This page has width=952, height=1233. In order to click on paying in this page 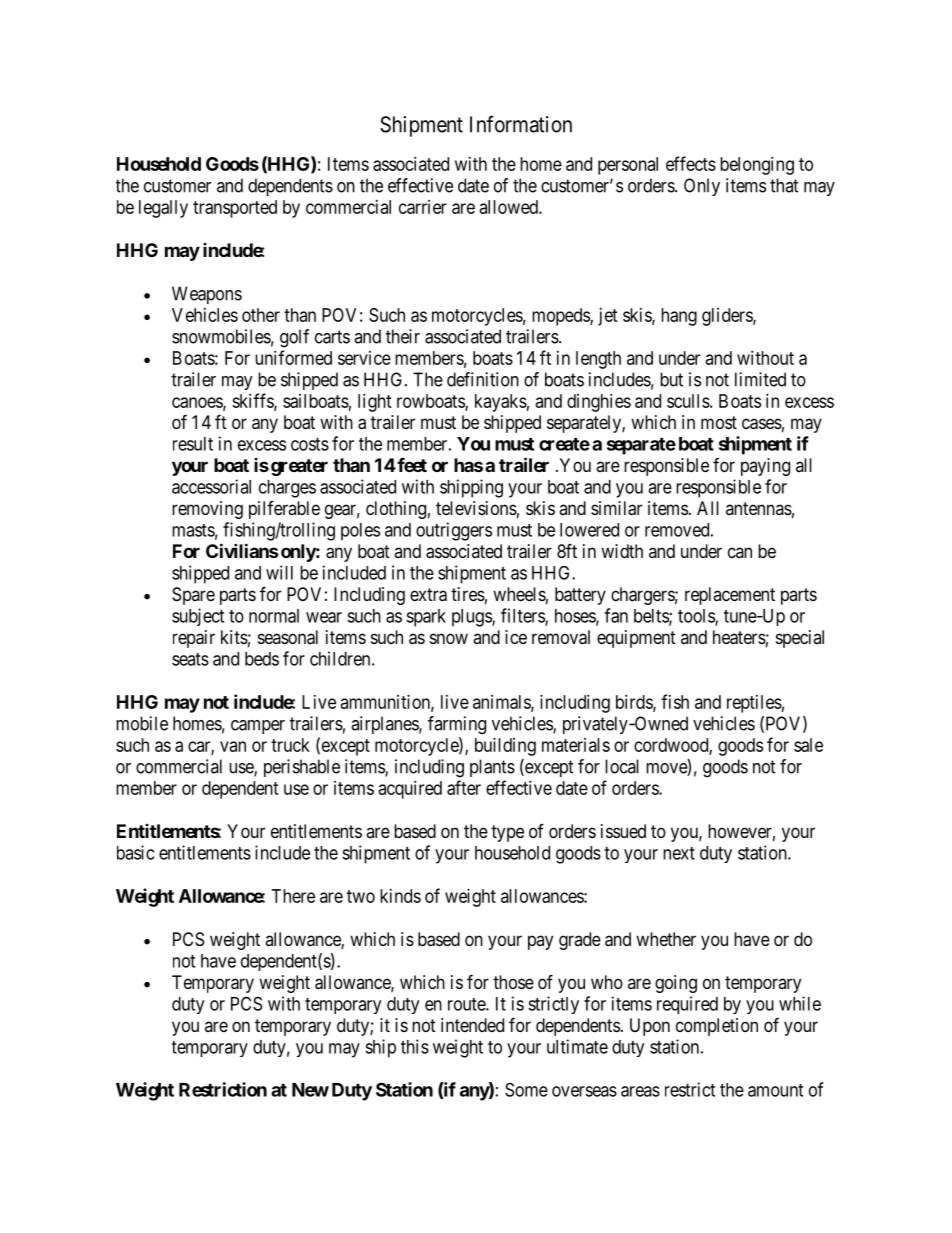, I will do `click(765, 467)`.
